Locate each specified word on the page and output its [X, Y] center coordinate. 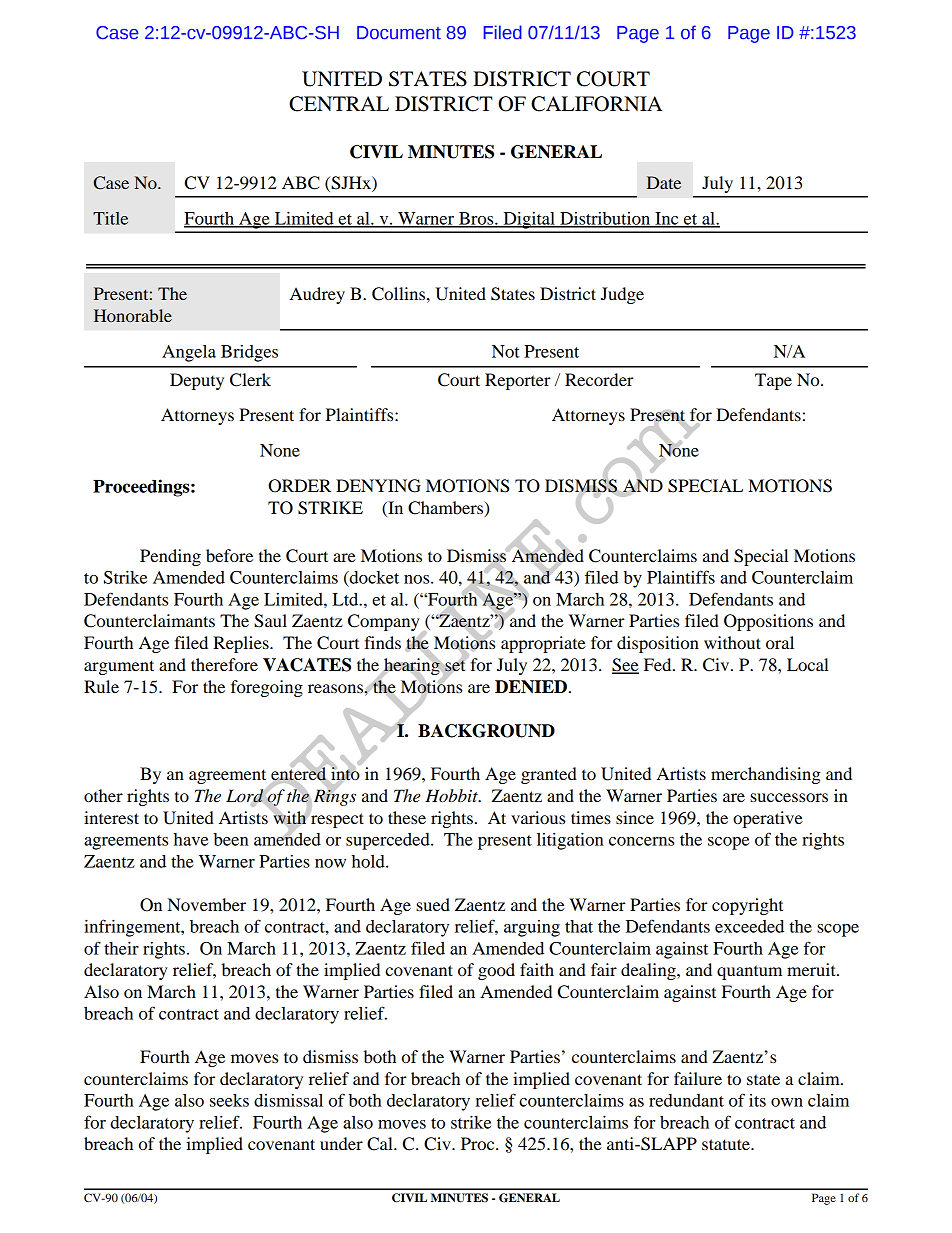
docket [373, 577]
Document [399, 33]
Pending [170, 557]
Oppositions [768, 622]
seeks [229, 1100]
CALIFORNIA [596, 104]
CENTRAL [339, 104]
